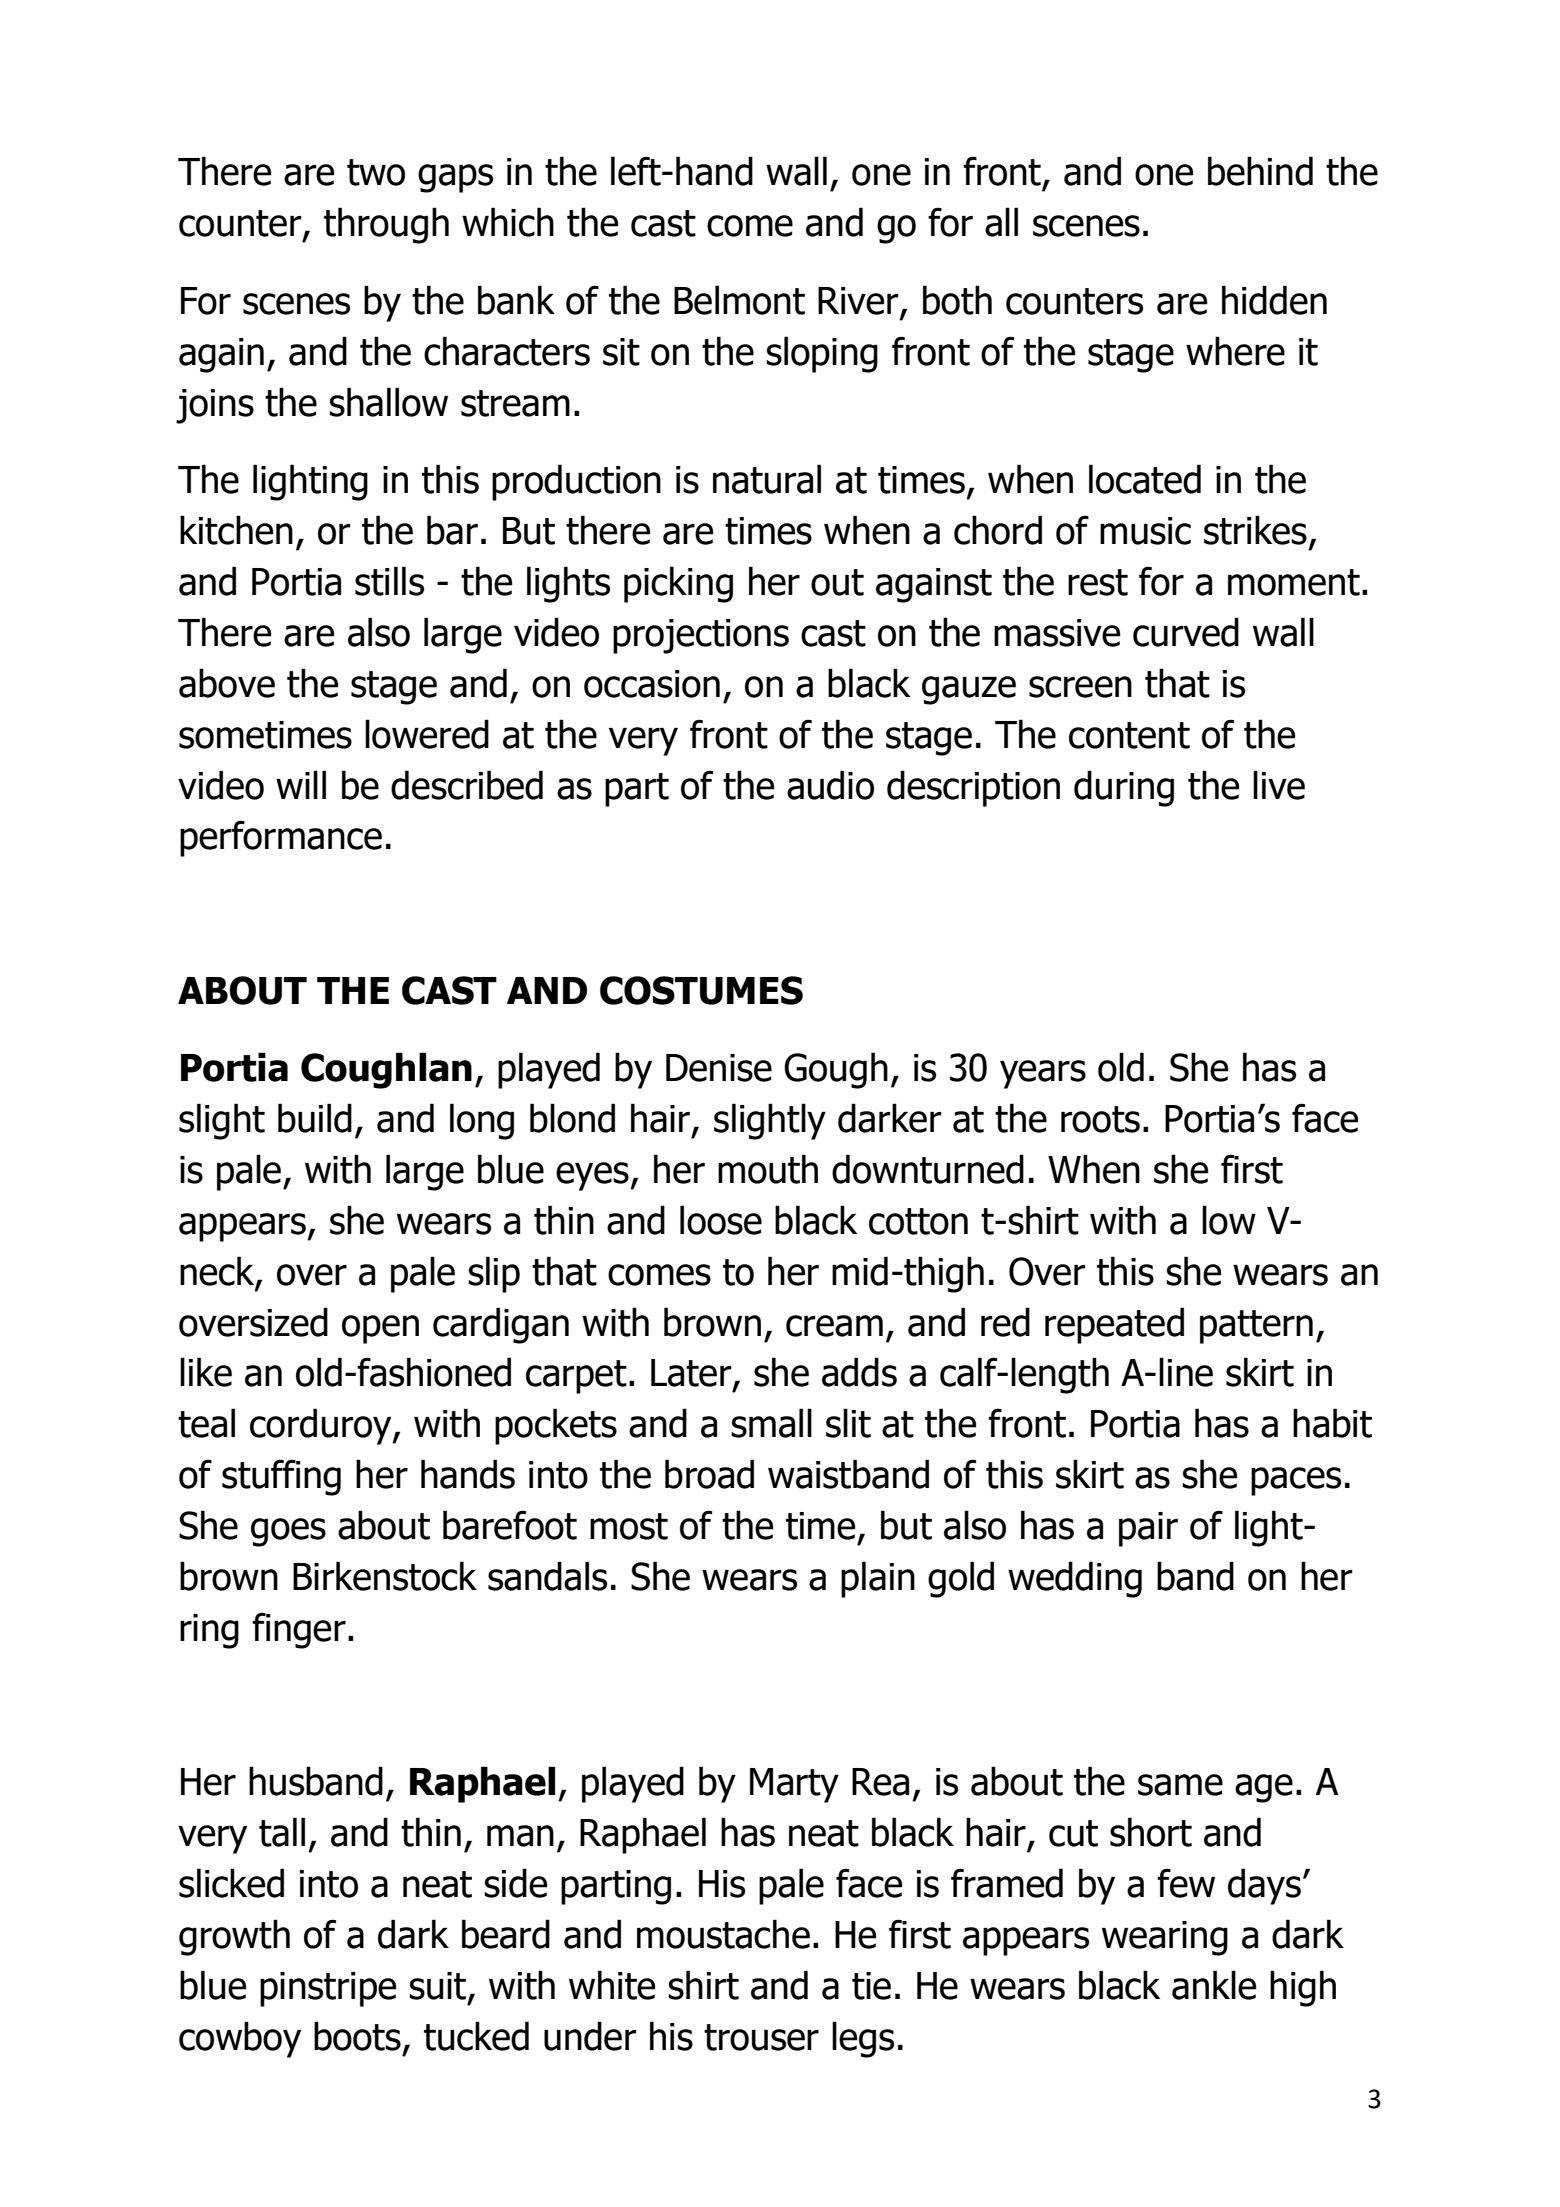  What do you see at coordinates (739, 300) in the screenshot?
I see `Belmont` at bounding box center [739, 300].
